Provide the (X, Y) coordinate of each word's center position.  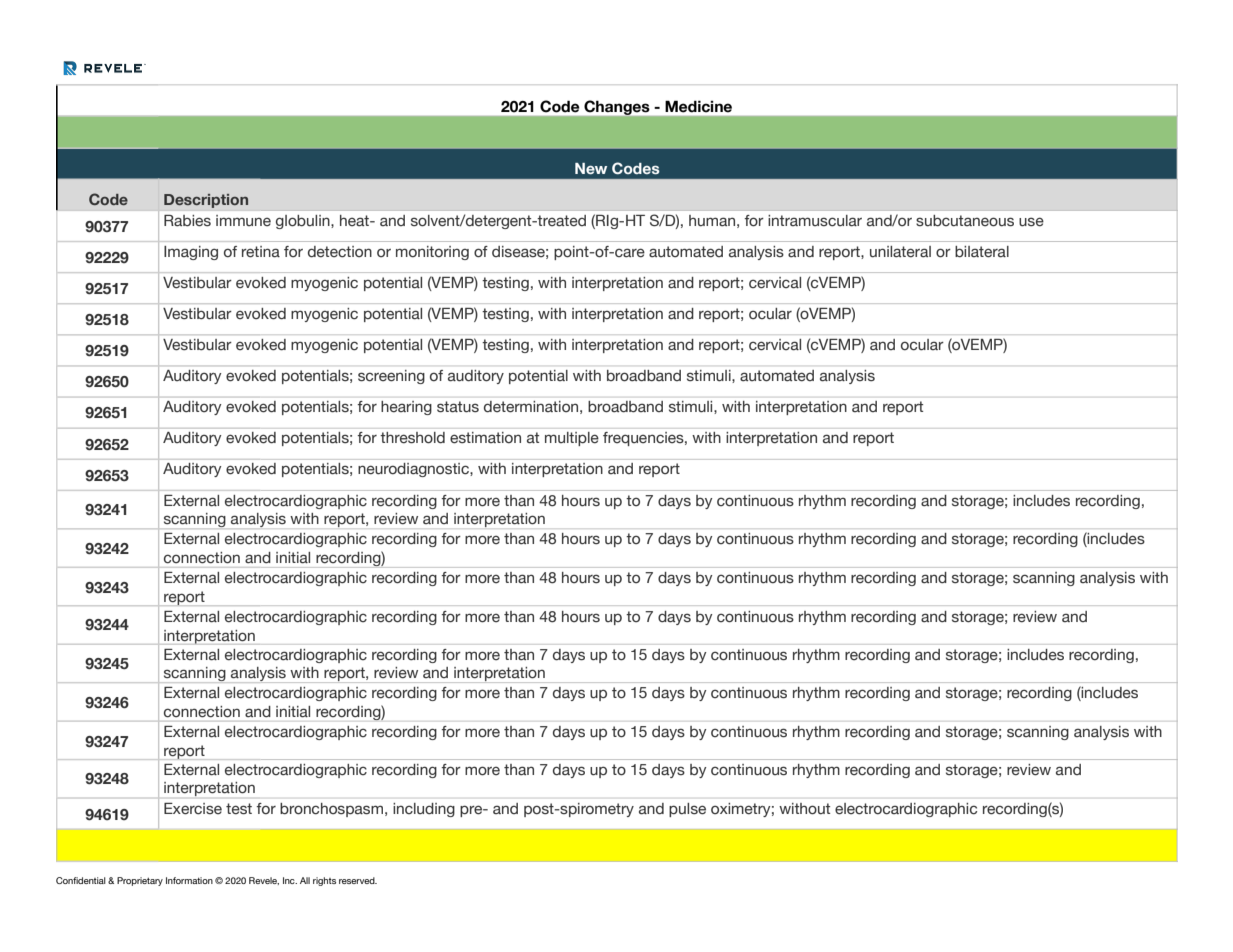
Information (189, 880)
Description (206, 201)
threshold (412, 438)
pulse (687, 810)
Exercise (193, 809)
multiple (572, 439)
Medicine (698, 106)
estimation (485, 438)
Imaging (191, 253)
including (424, 810)
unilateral (900, 252)
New (591, 168)
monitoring (432, 253)
